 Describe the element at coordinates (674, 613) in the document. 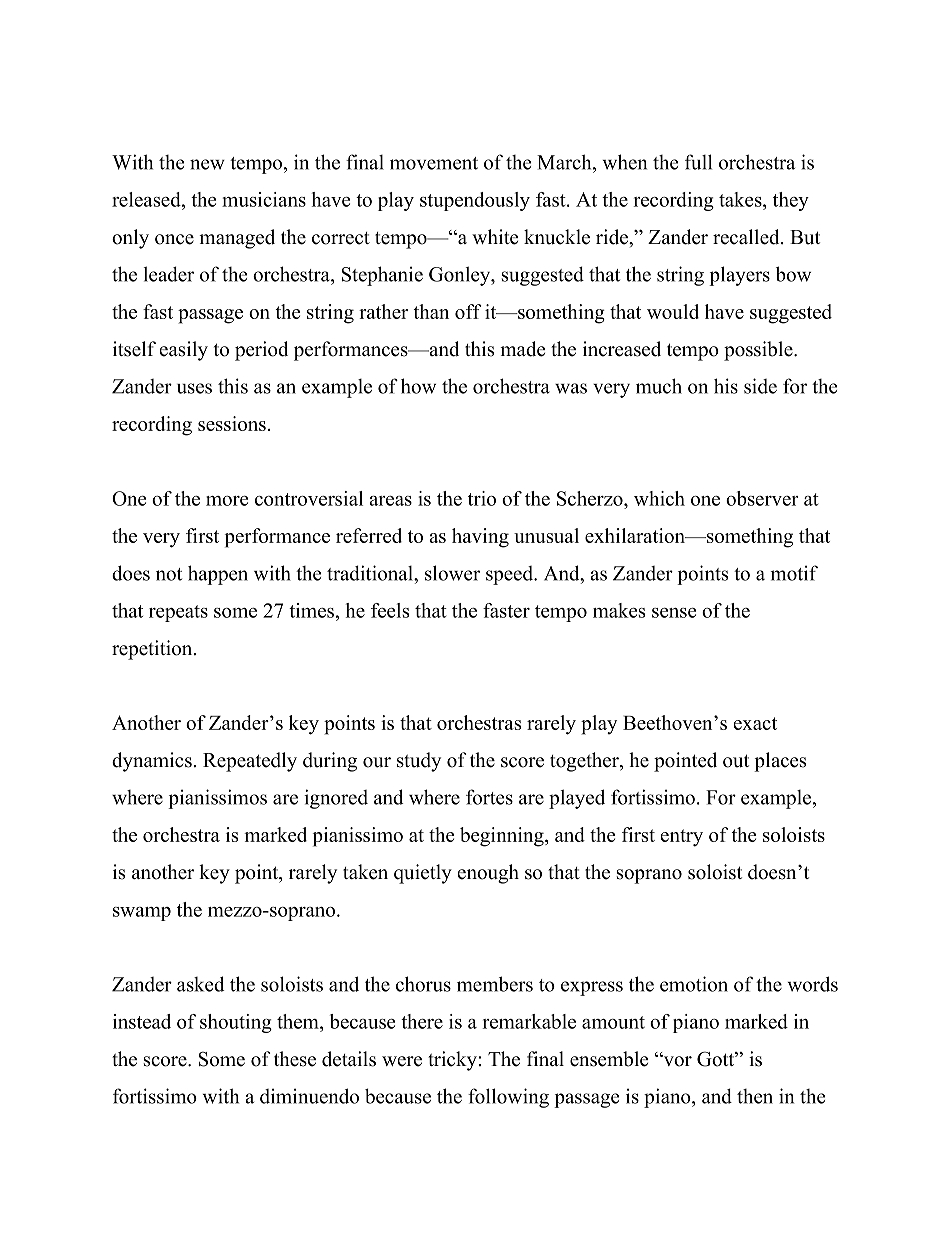

I see `sense` at that location.
